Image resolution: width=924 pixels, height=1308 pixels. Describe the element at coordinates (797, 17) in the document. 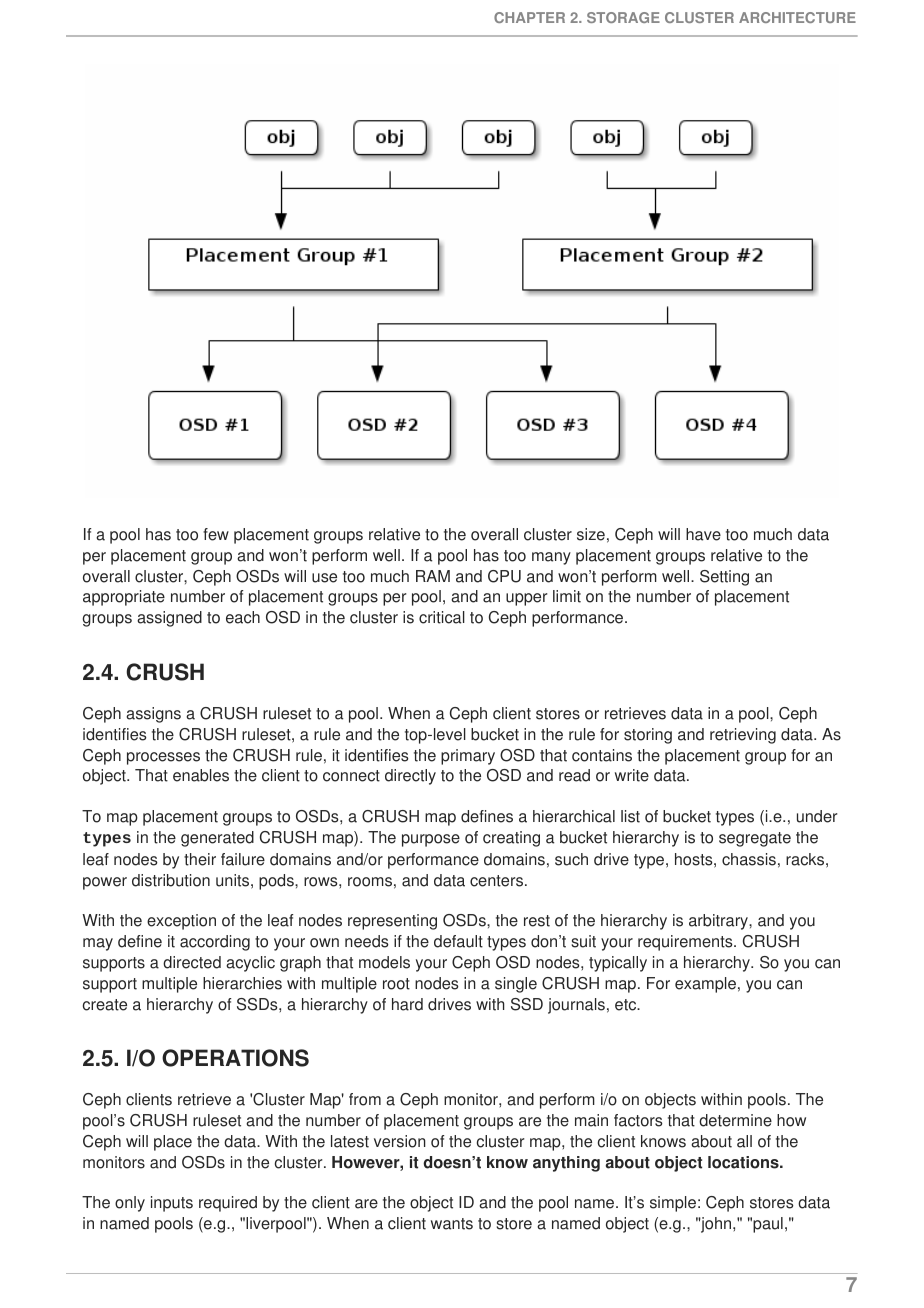

I see `ARCHITECTURE` at that location.
